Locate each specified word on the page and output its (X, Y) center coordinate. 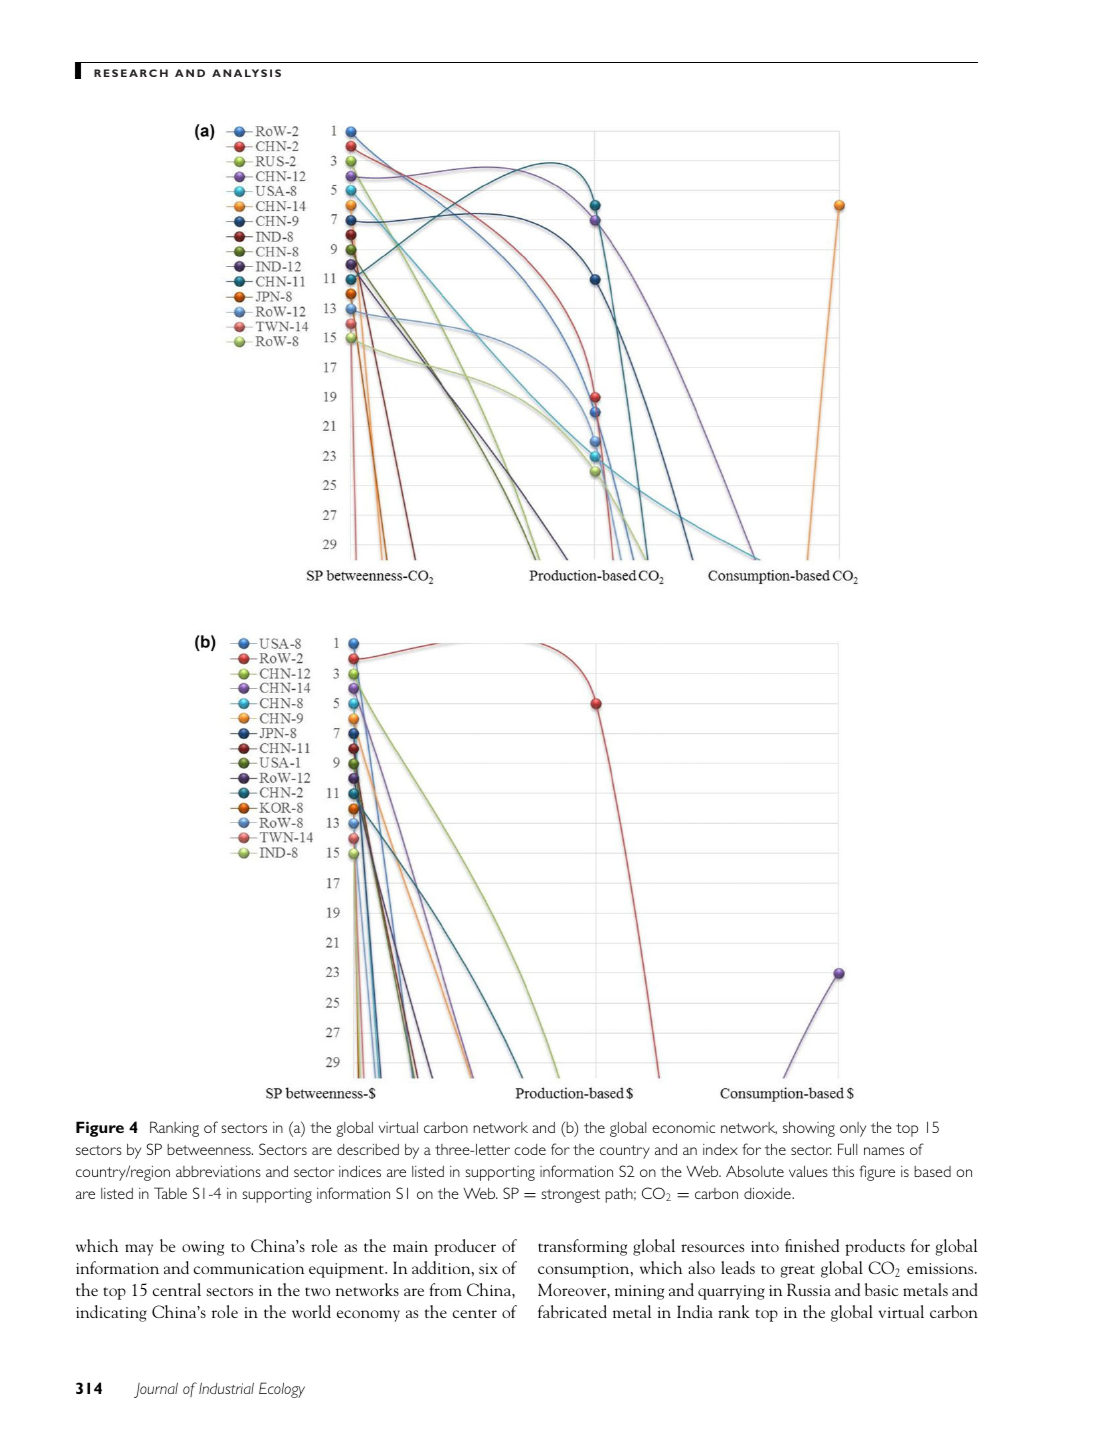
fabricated (572, 1311)
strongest (570, 1196)
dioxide (768, 1193)
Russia (809, 1289)
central (177, 1289)
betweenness (210, 1149)
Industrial (226, 1388)
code (530, 1149)
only (853, 1129)
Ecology (282, 1390)
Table (170, 1193)
